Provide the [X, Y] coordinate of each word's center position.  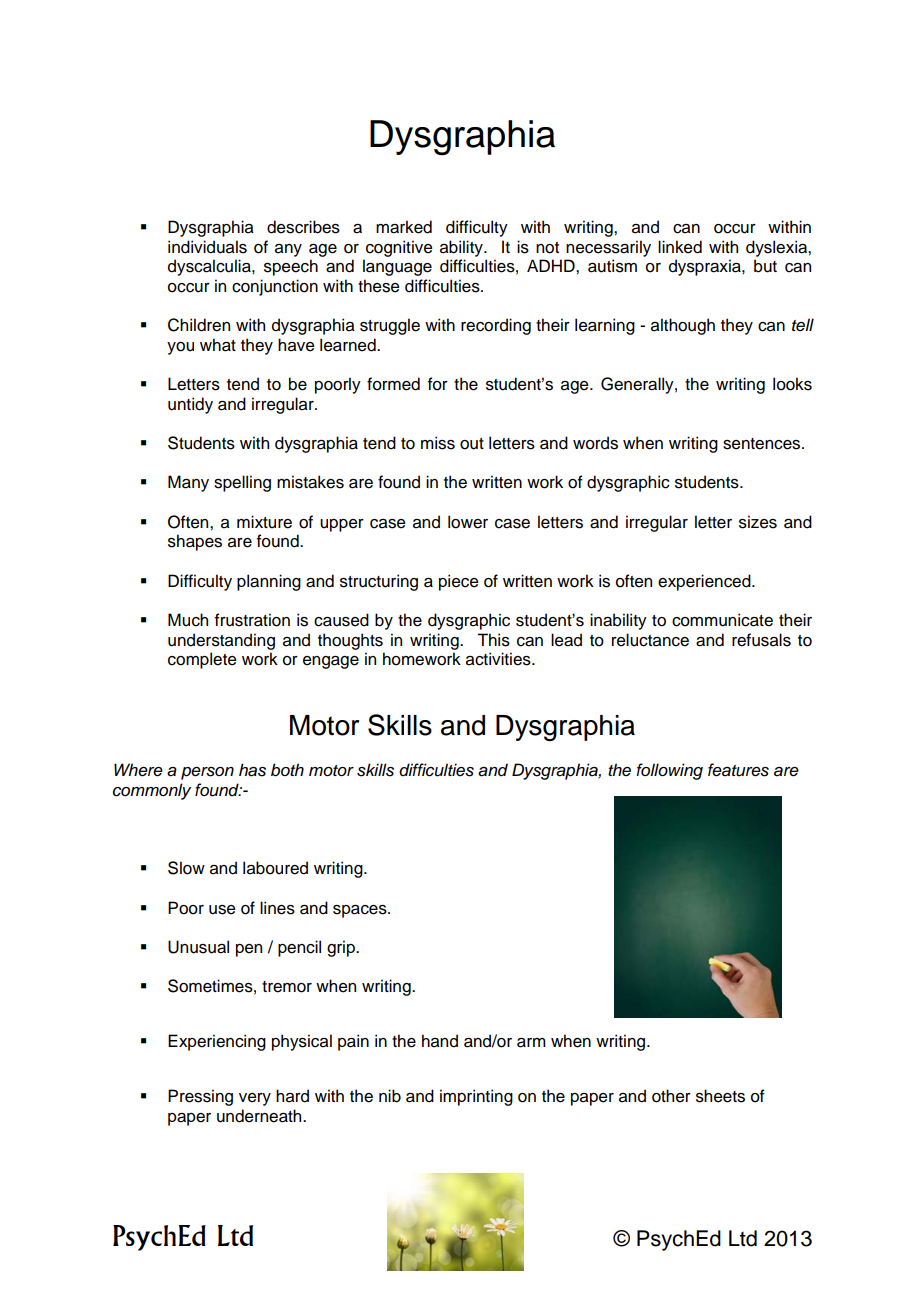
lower [468, 522]
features [738, 770]
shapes [195, 542]
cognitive [399, 248]
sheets [720, 1096]
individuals [207, 247]
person [207, 773]
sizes [758, 522]
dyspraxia [706, 267]
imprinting [476, 1097]
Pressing [200, 1097]
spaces [361, 911]
